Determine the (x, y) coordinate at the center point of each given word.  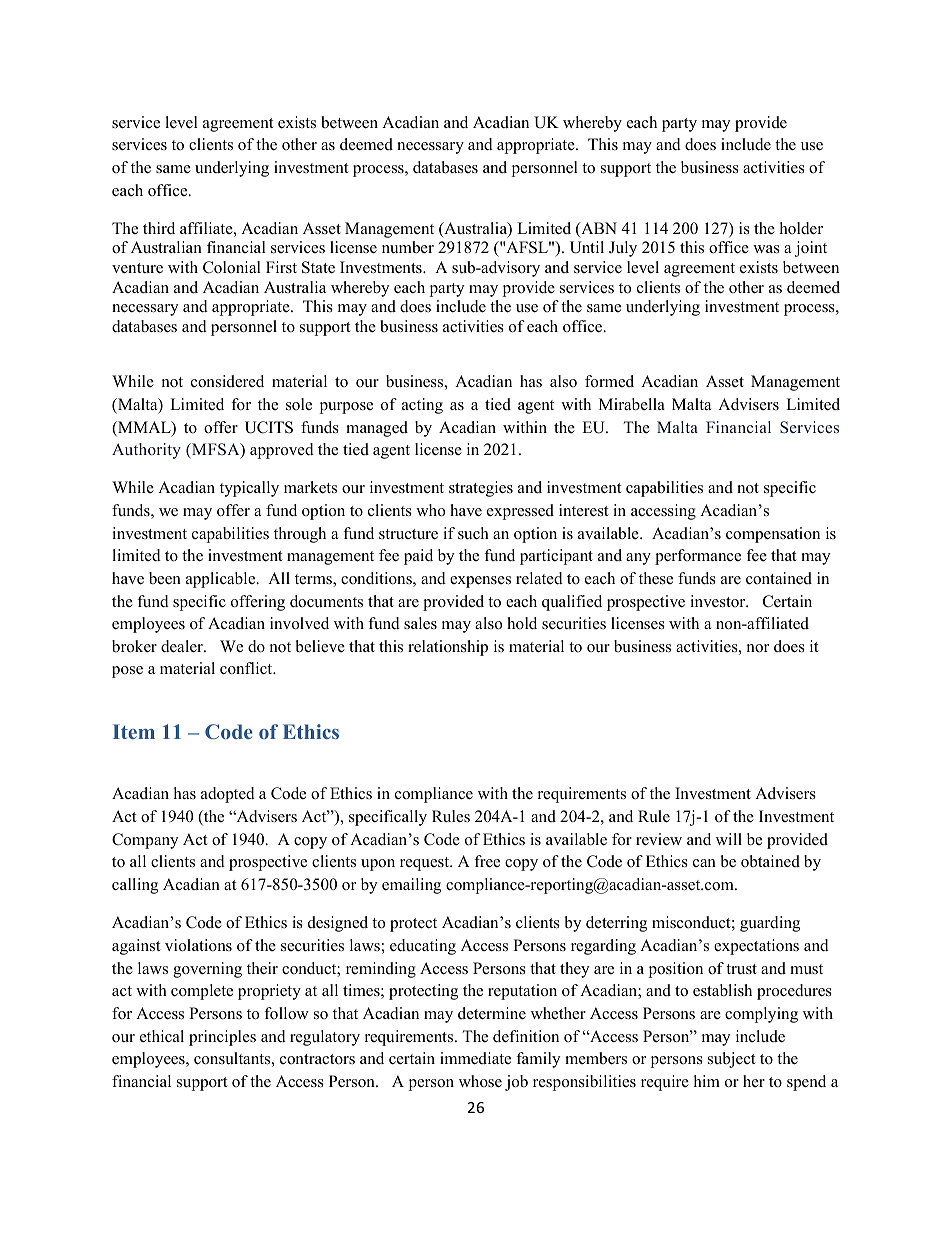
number (408, 247)
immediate (475, 1058)
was (766, 249)
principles (222, 1038)
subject (731, 1060)
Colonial (232, 267)
